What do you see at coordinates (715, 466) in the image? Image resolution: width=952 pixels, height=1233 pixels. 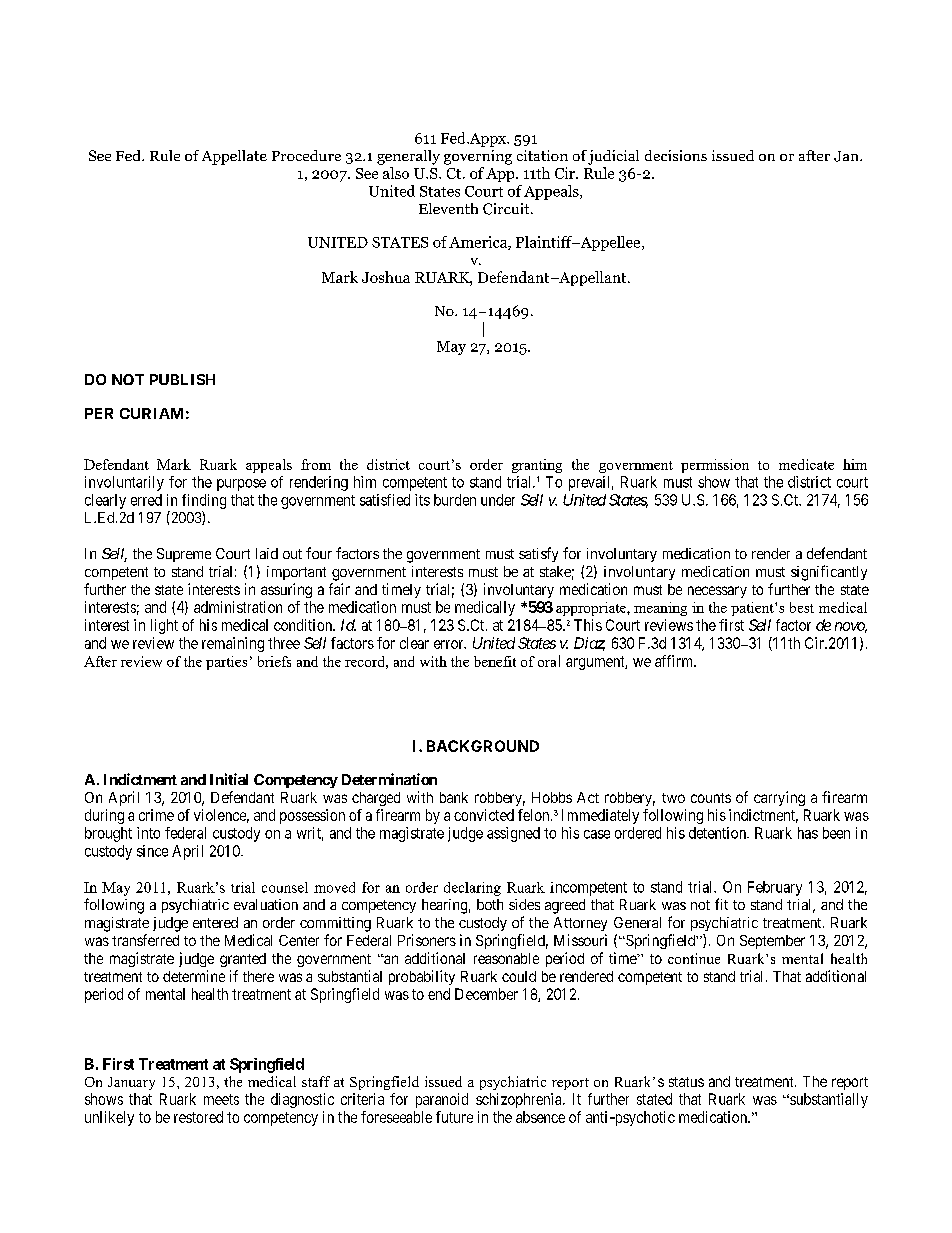 I see `permission` at bounding box center [715, 466].
